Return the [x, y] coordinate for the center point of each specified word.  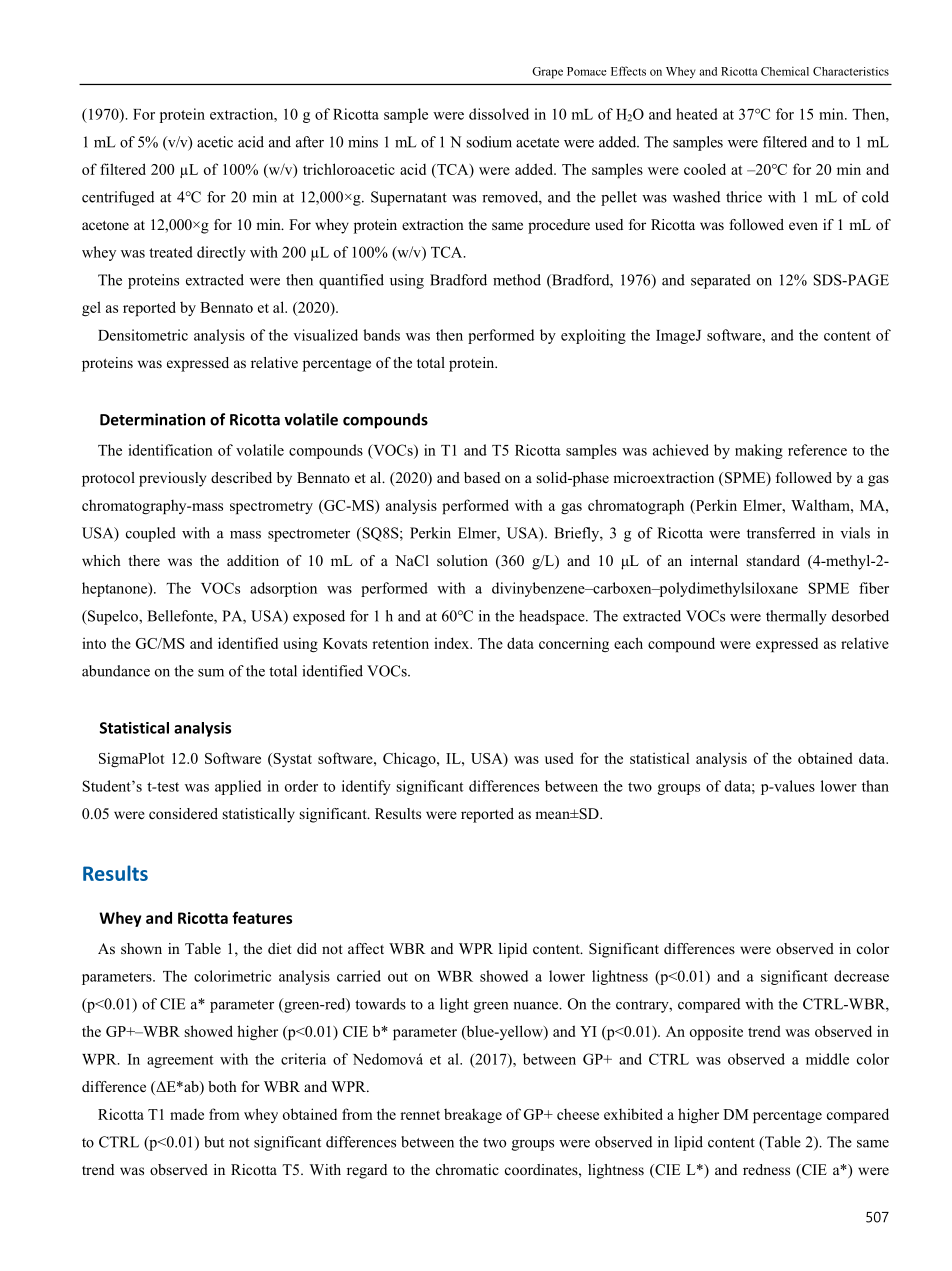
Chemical [785, 71]
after [310, 142]
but [214, 1142]
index [452, 643]
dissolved [499, 114]
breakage [473, 1116]
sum [211, 673]
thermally [796, 617]
